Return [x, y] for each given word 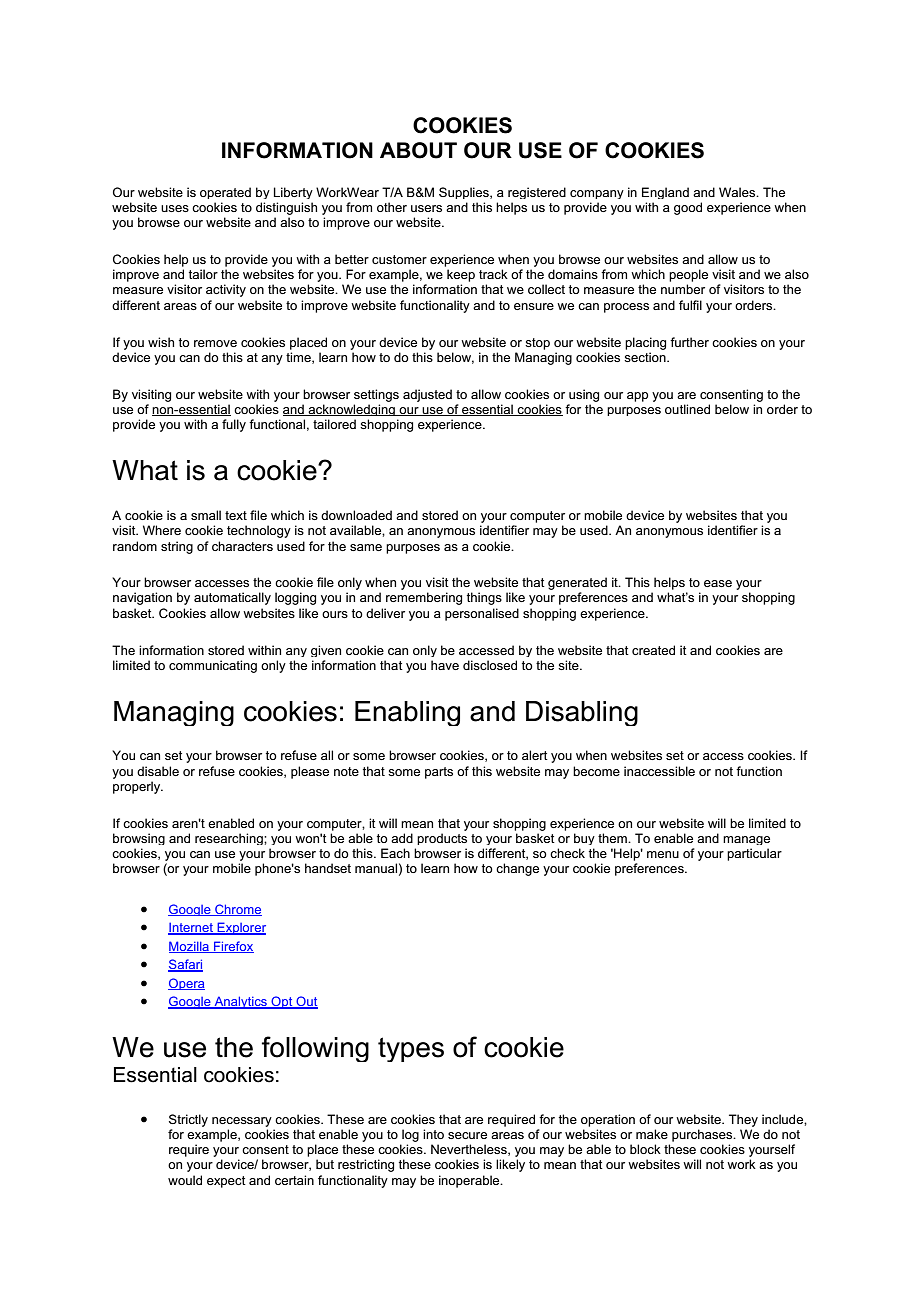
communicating [213, 666]
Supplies [465, 193]
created [653, 650]
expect [226, 1182]
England [665, 193]
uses [175, 208]
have [445, 665]
